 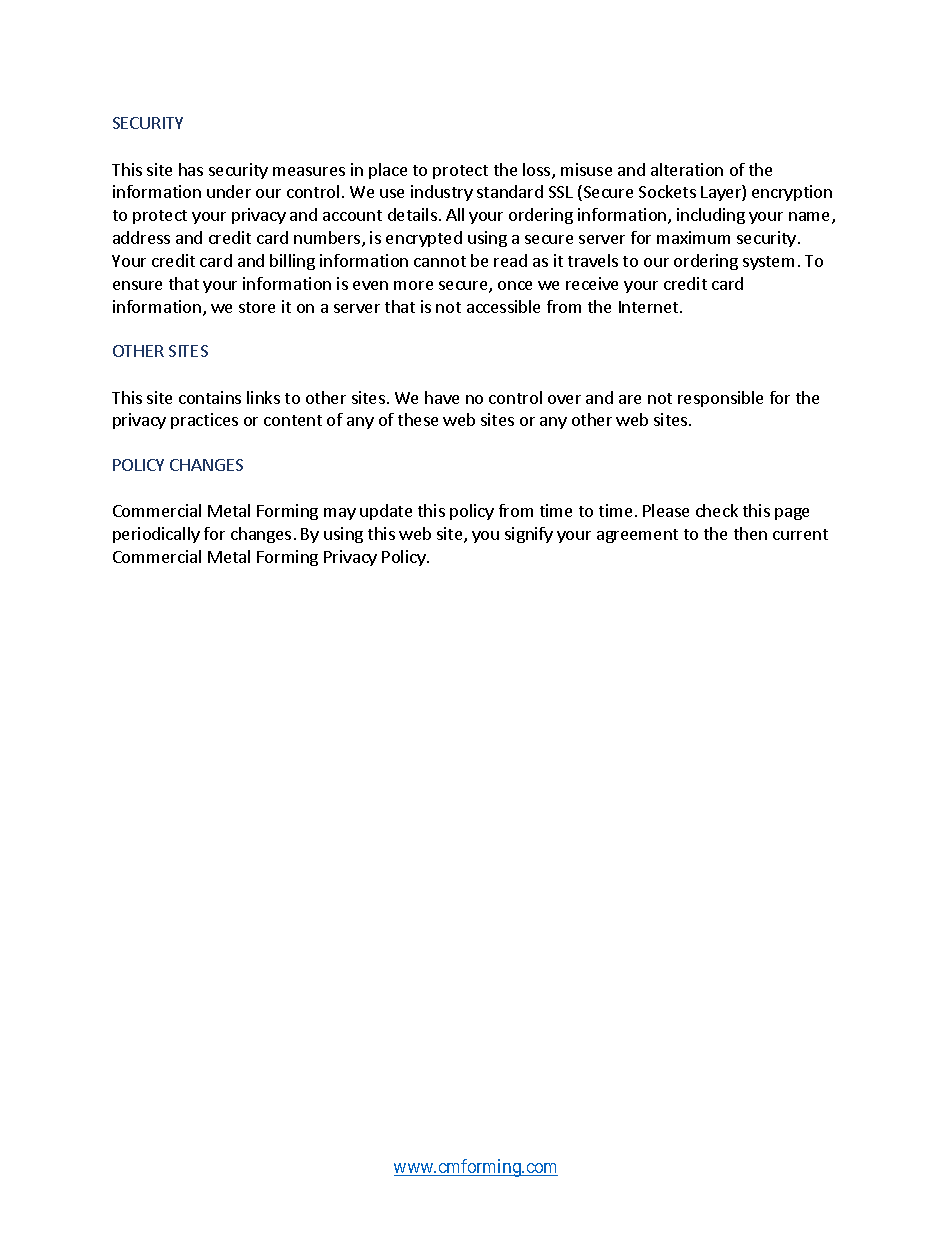 What do you see at coordinates (529, 535) in the document?
I see `signify` at bounding box center [529, 535].
